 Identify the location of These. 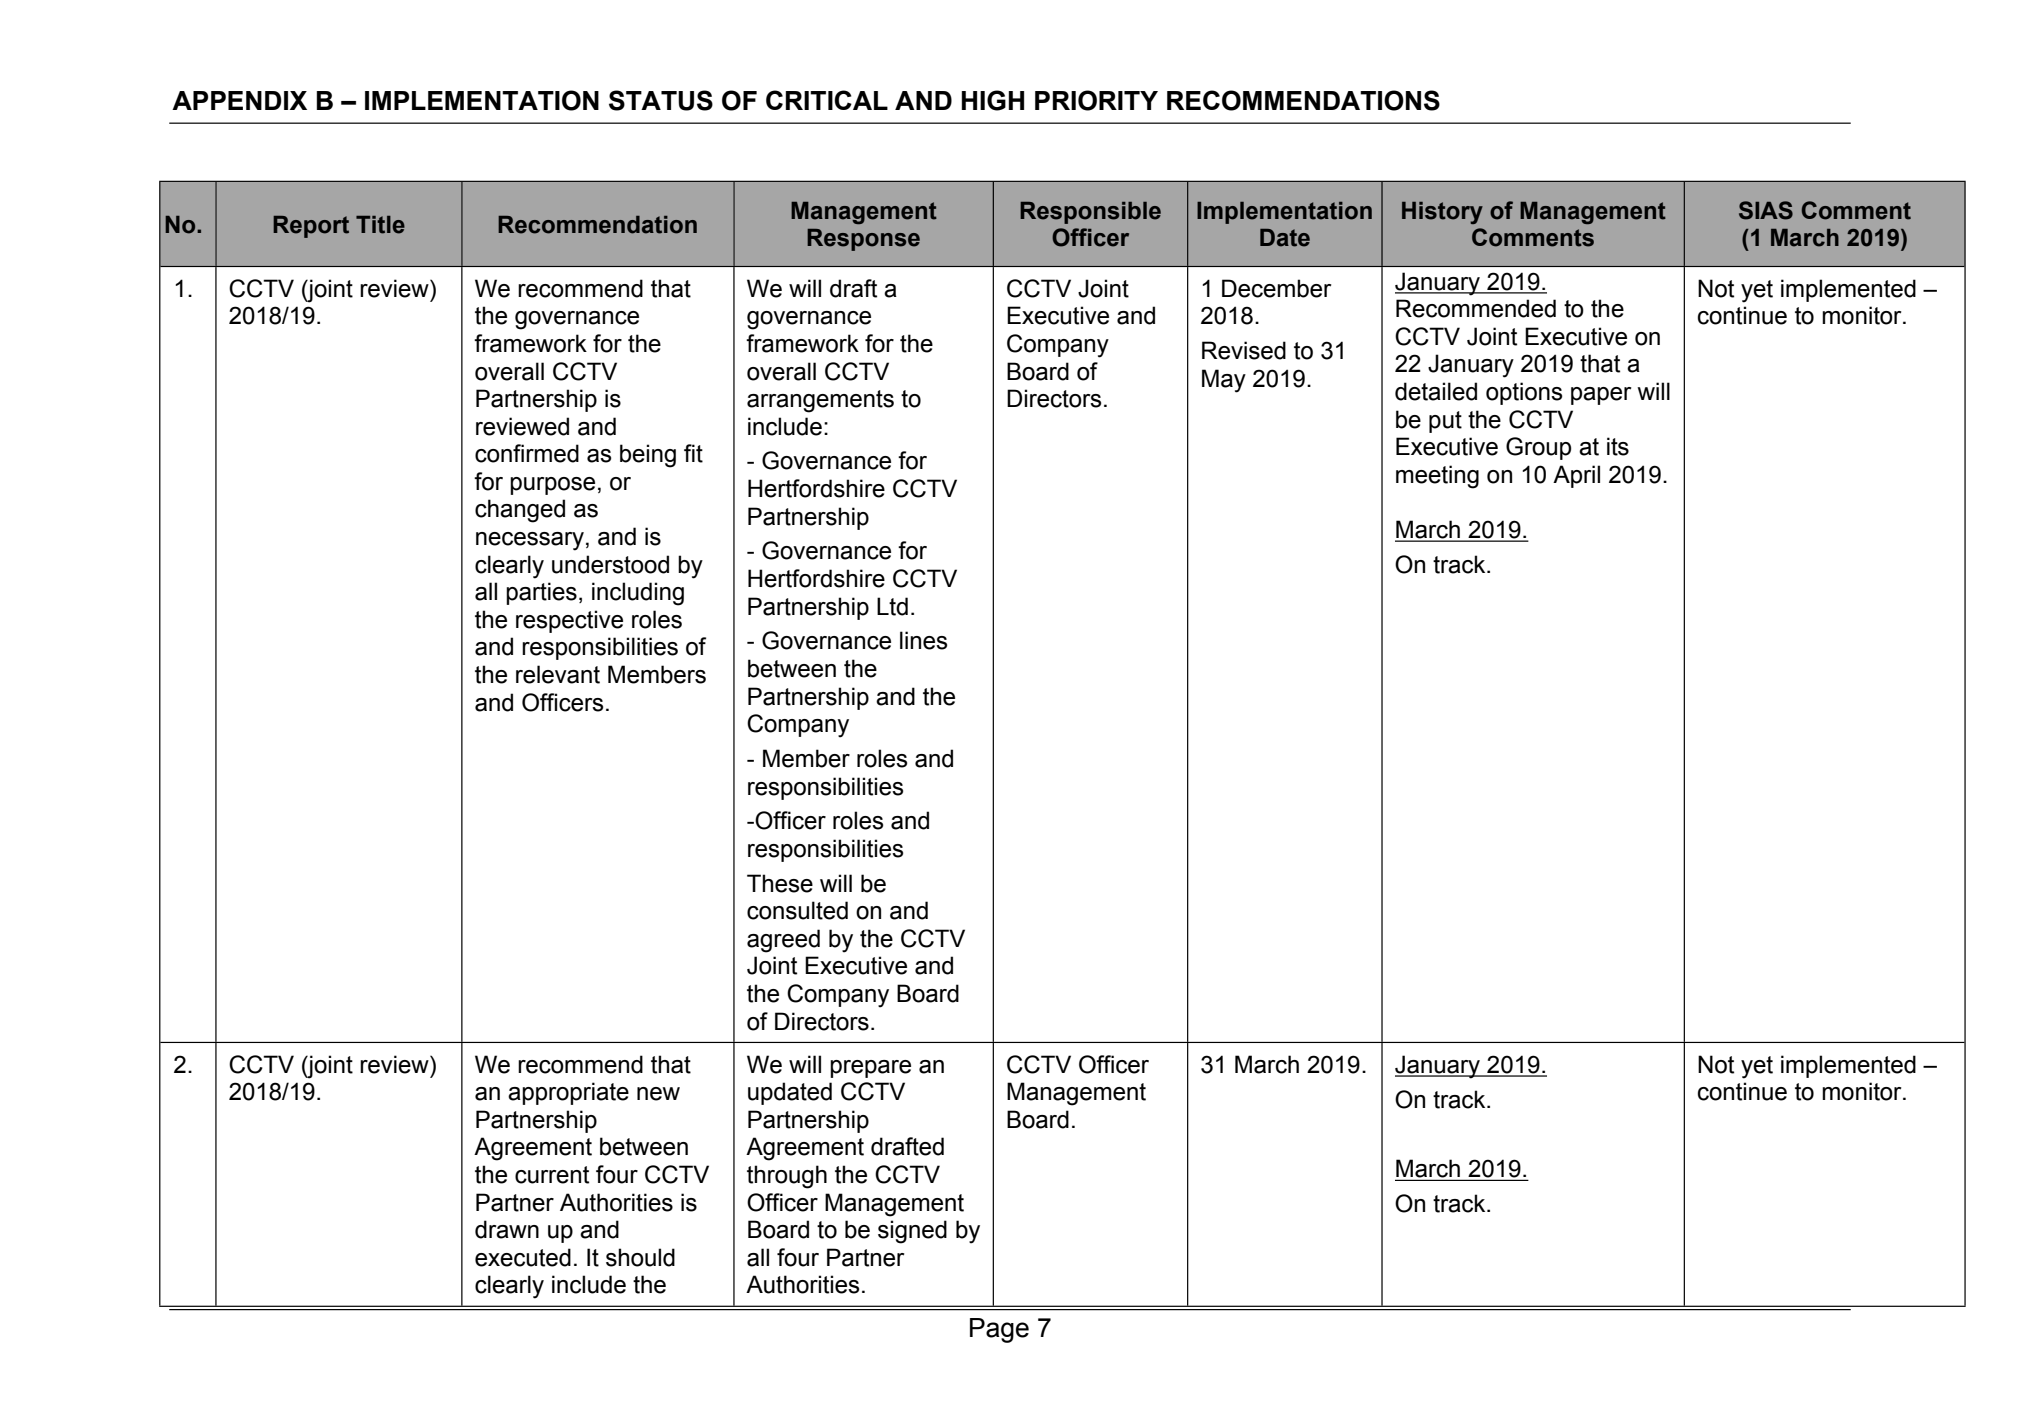
(780, 883).
